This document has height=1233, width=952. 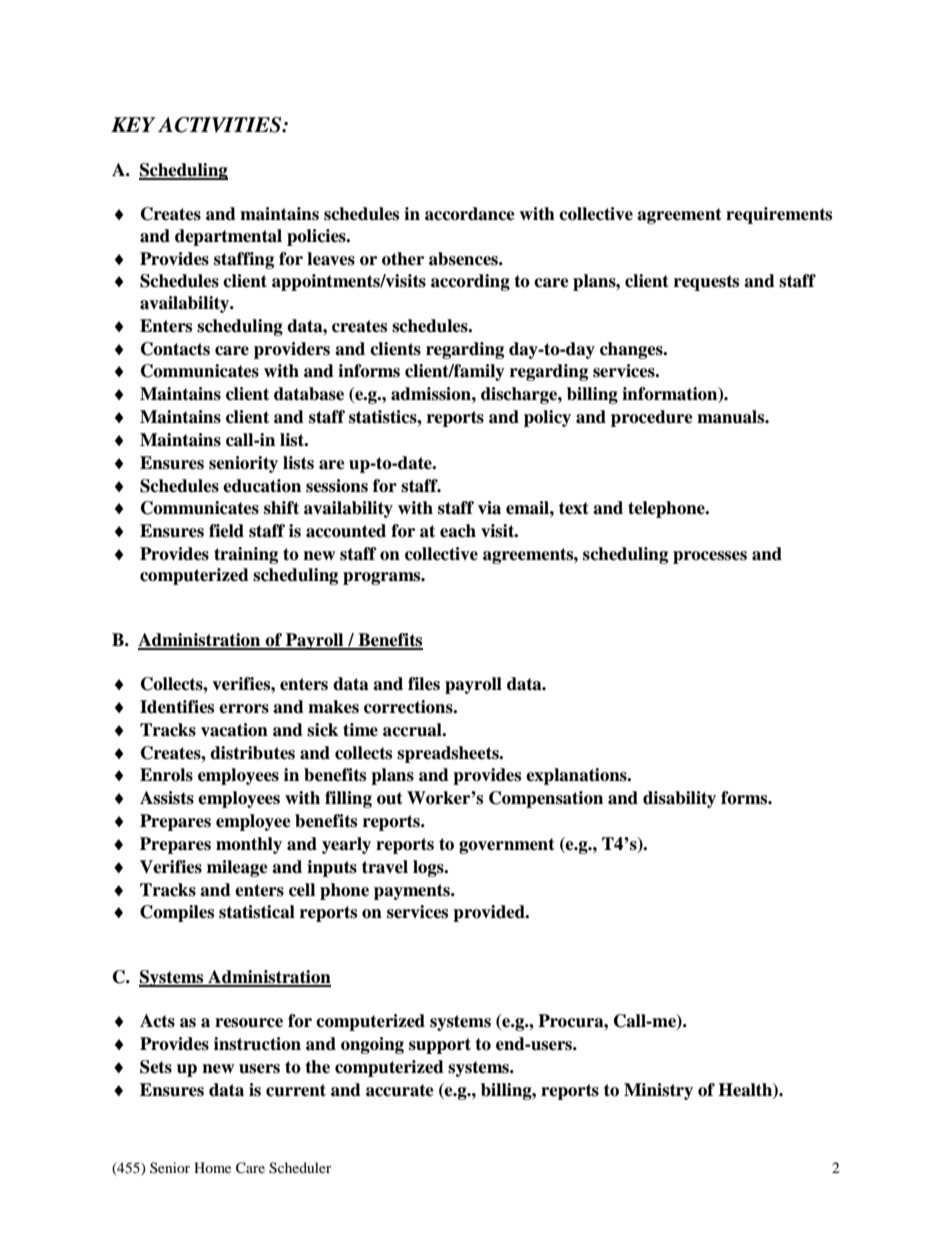 I want to click on accurate, so click(x=400, y=1090).
